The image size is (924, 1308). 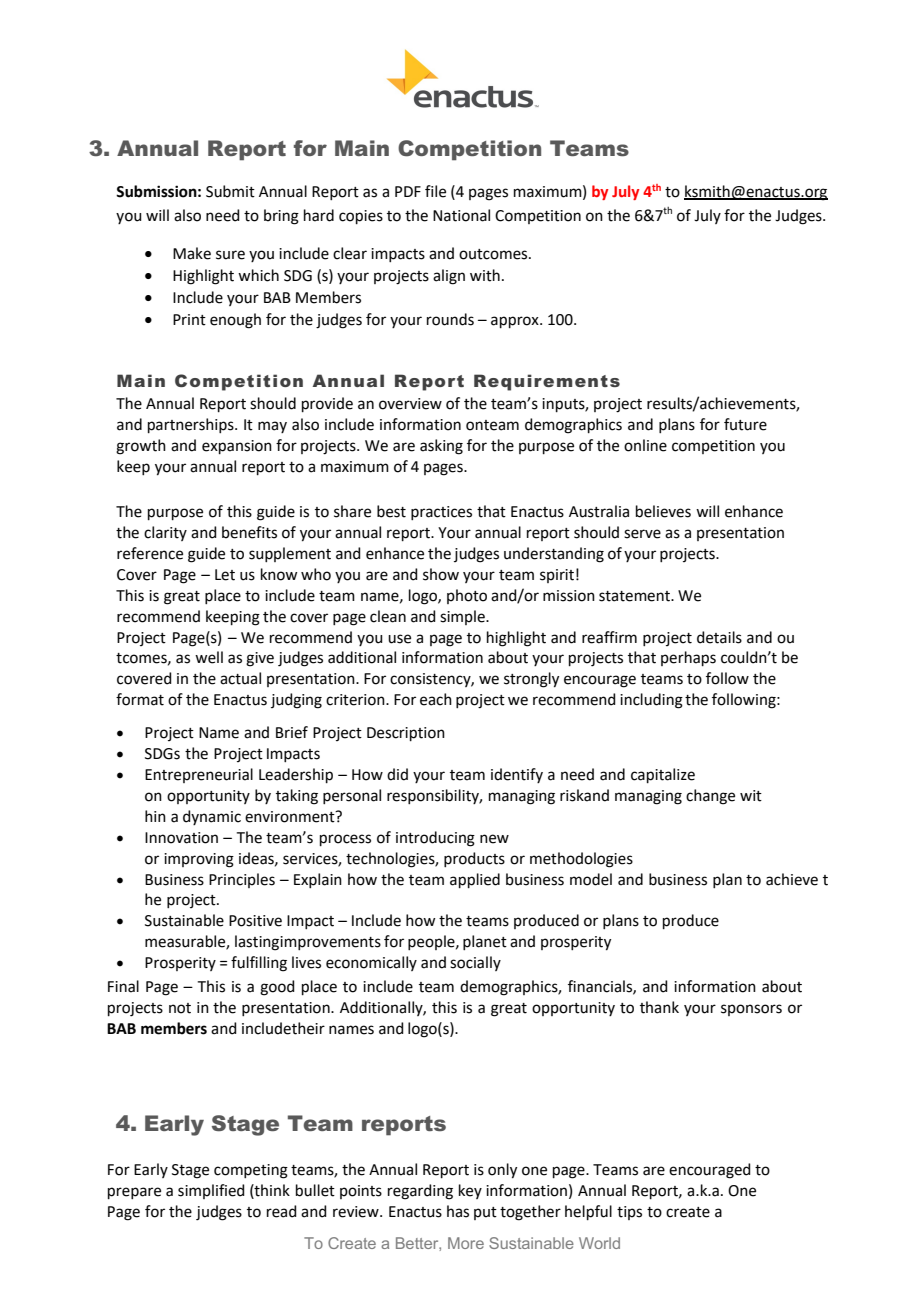 What do you see at coordinates (436, 699) in the screenshot?
I see `each` at bounding box center [436, 699].
